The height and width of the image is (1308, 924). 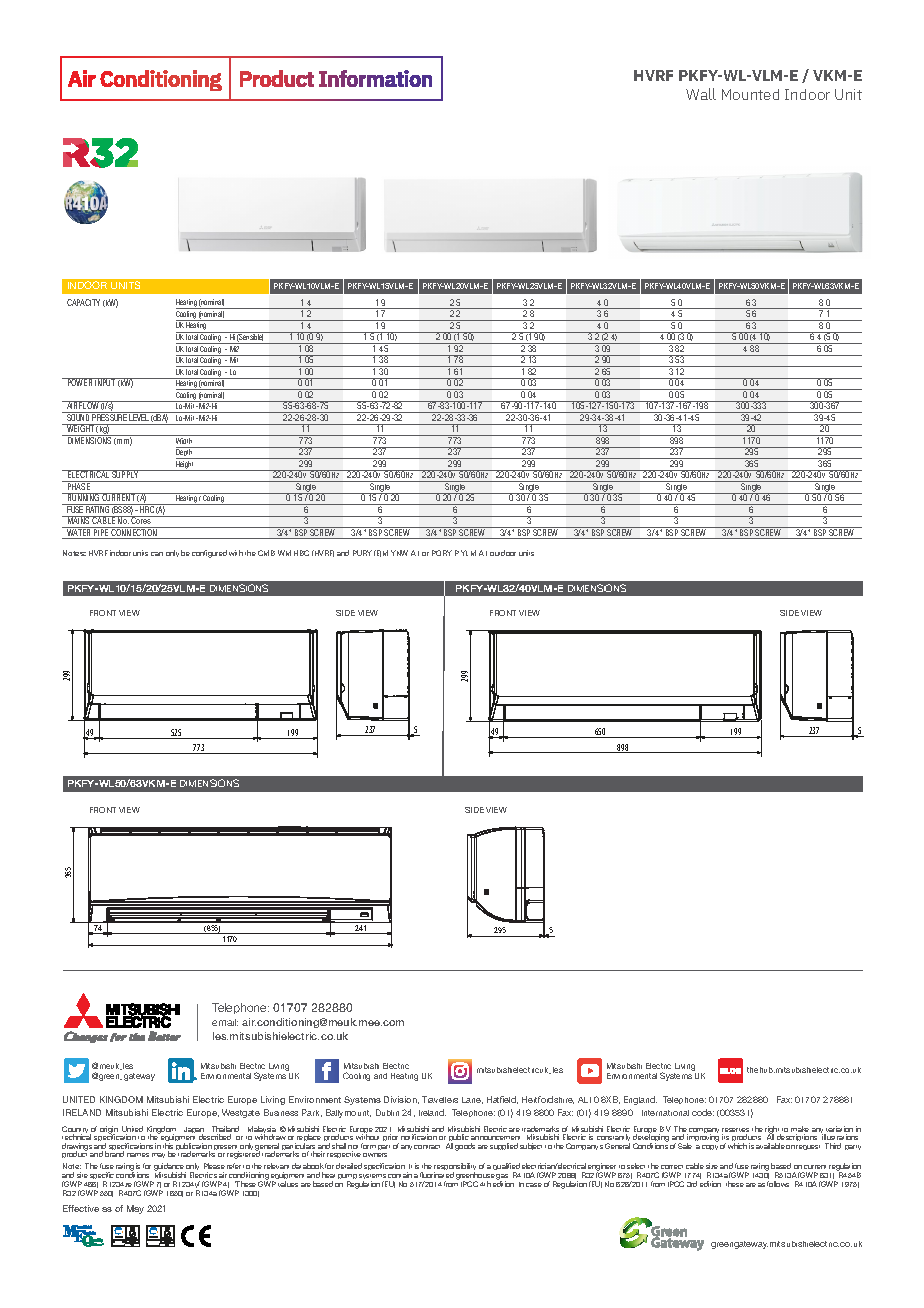 What do you see at coordinates (301, 553) in the image?
I see `HBC` at bounding box center [301, 553].
